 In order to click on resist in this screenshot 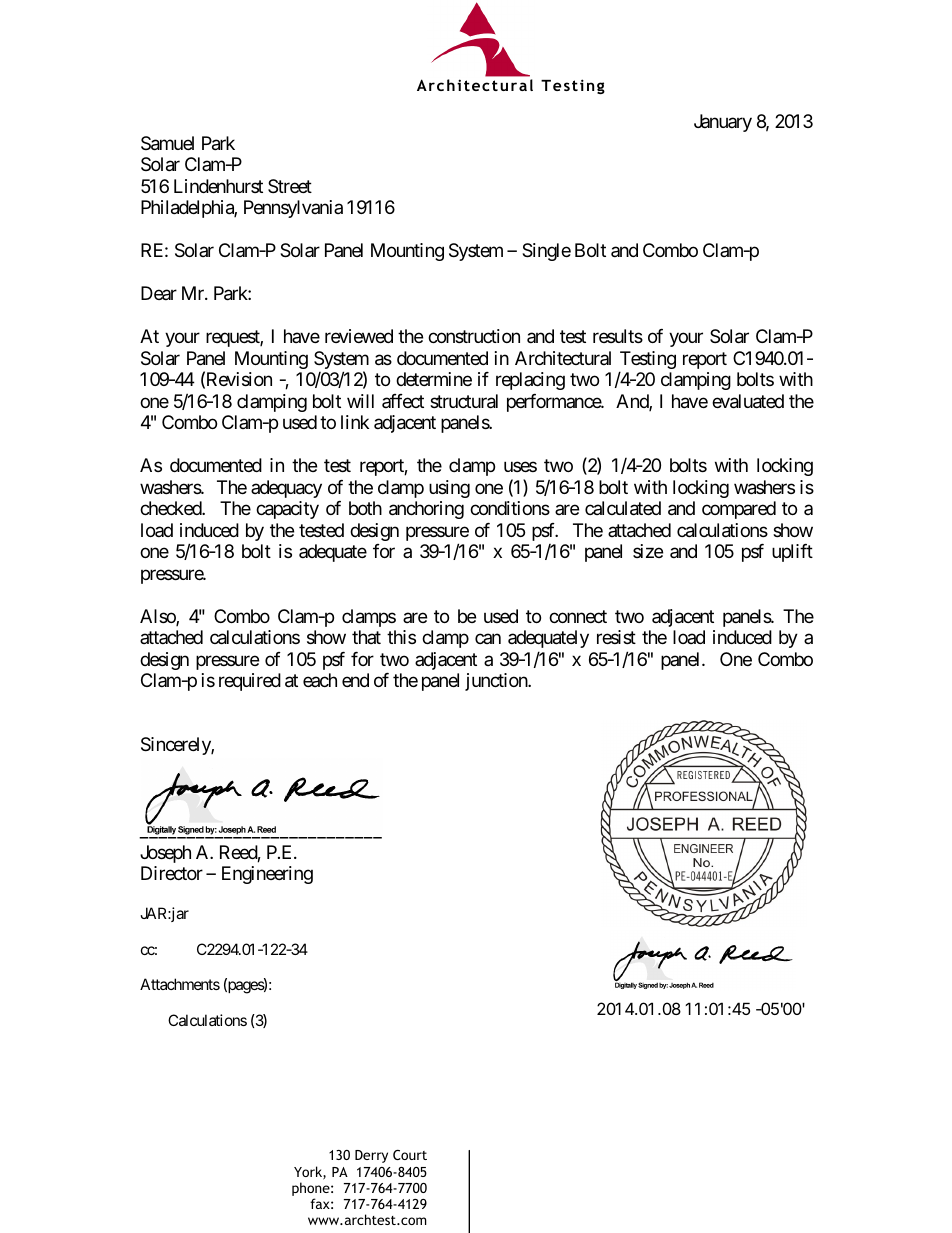, I will do `click(616, 637)`.
